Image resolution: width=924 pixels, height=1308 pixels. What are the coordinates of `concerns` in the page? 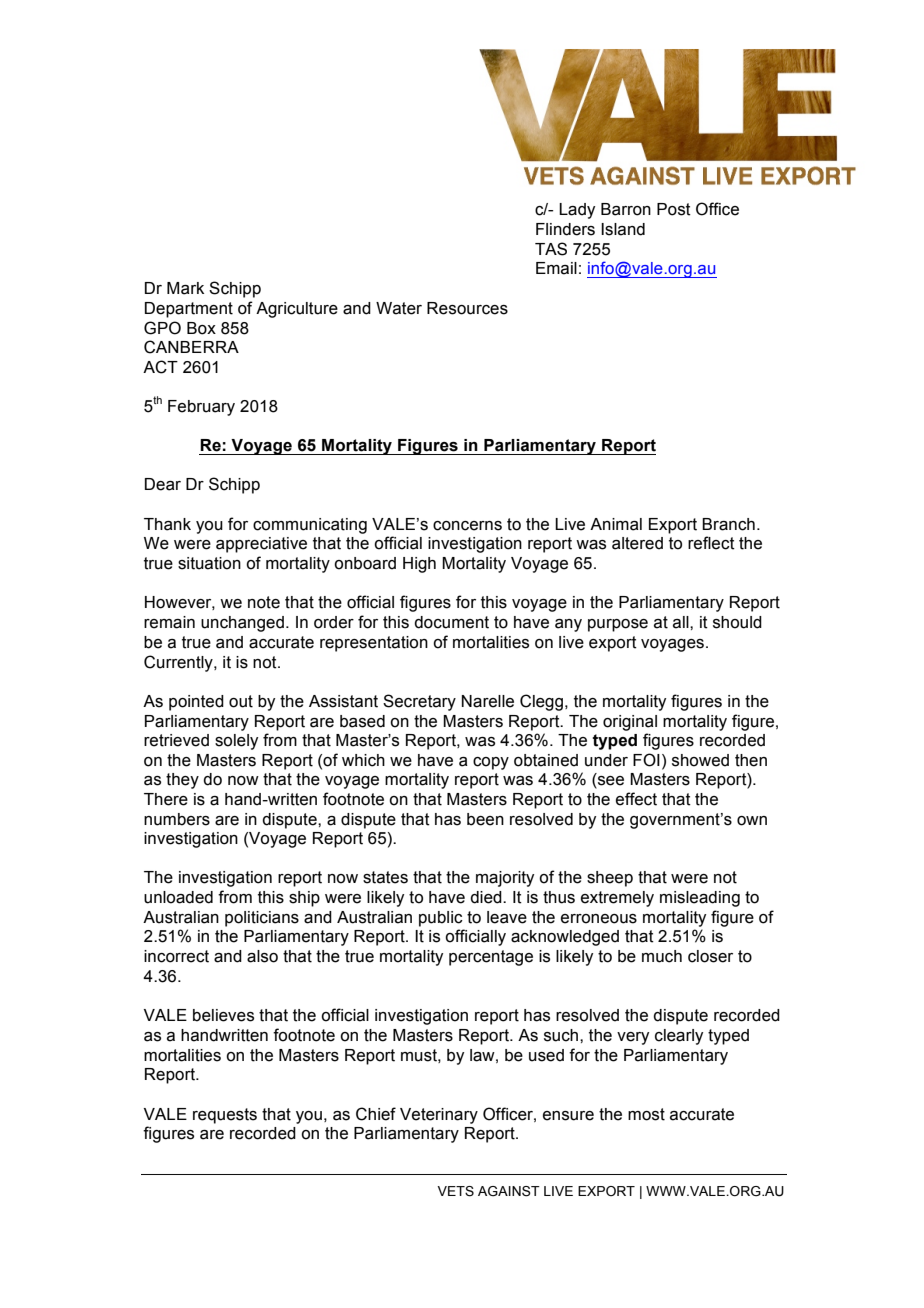 It's located at (467, 526).
